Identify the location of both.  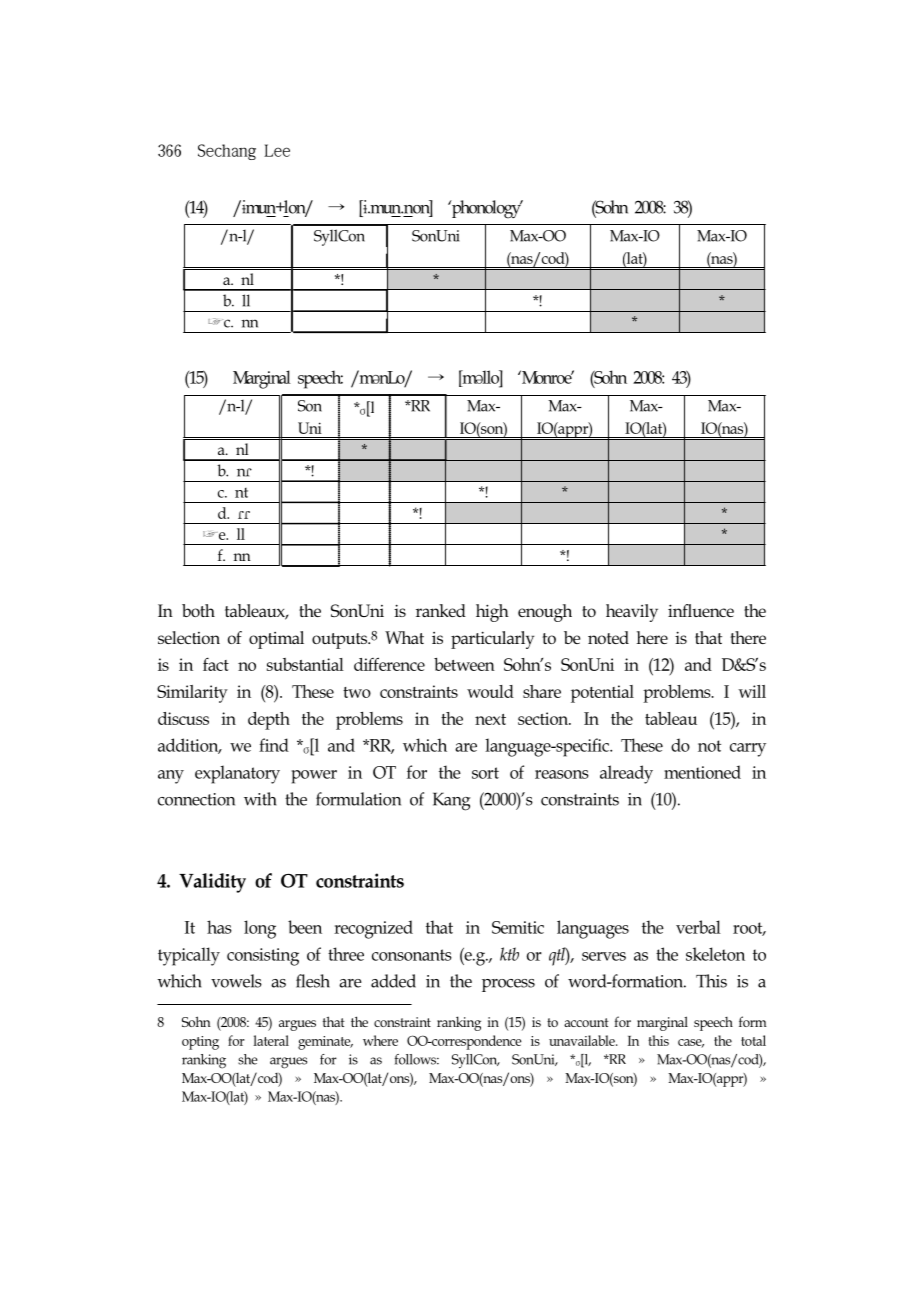
(198, 610).
